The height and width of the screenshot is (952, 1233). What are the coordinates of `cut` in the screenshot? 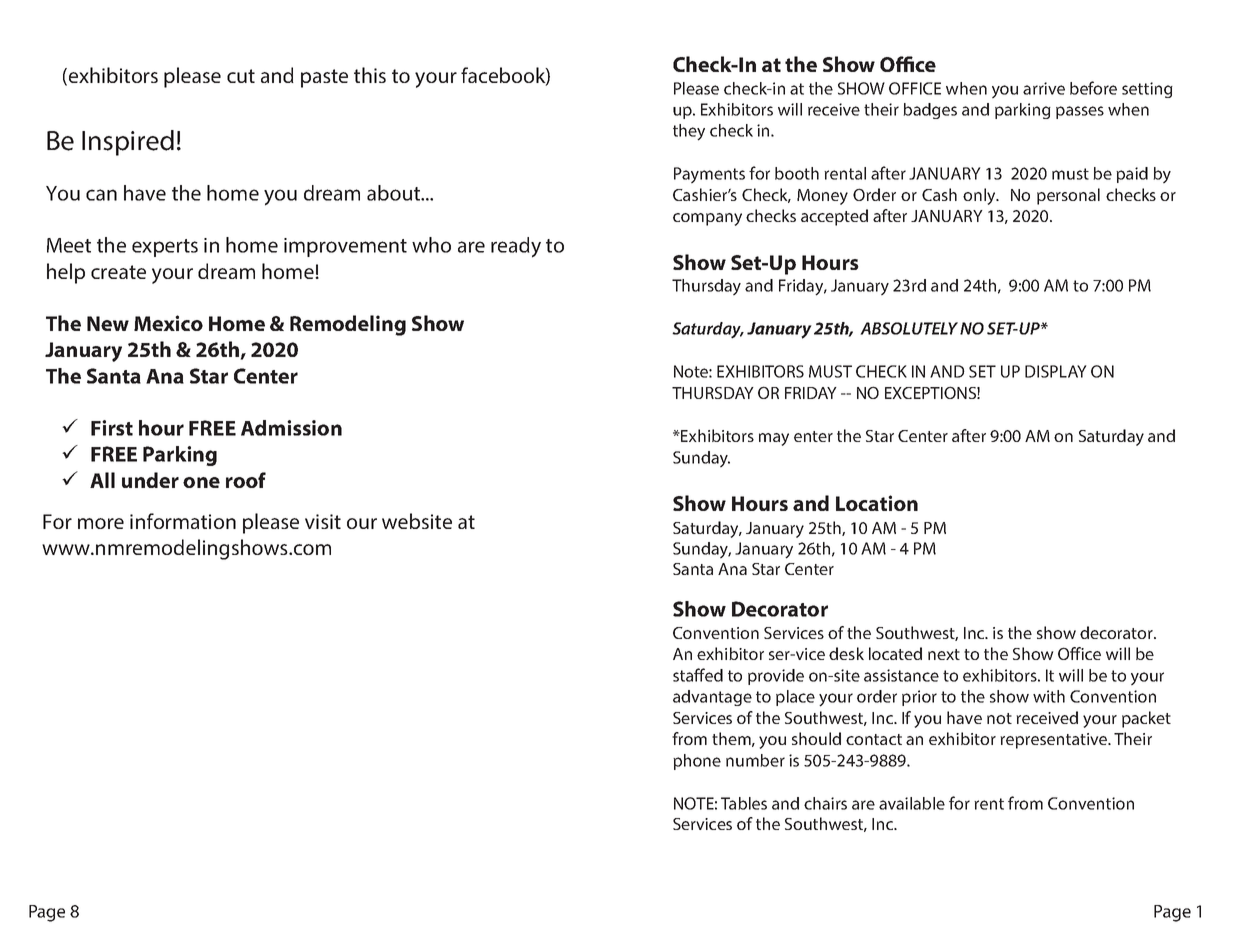 It's located at (241, 76).
